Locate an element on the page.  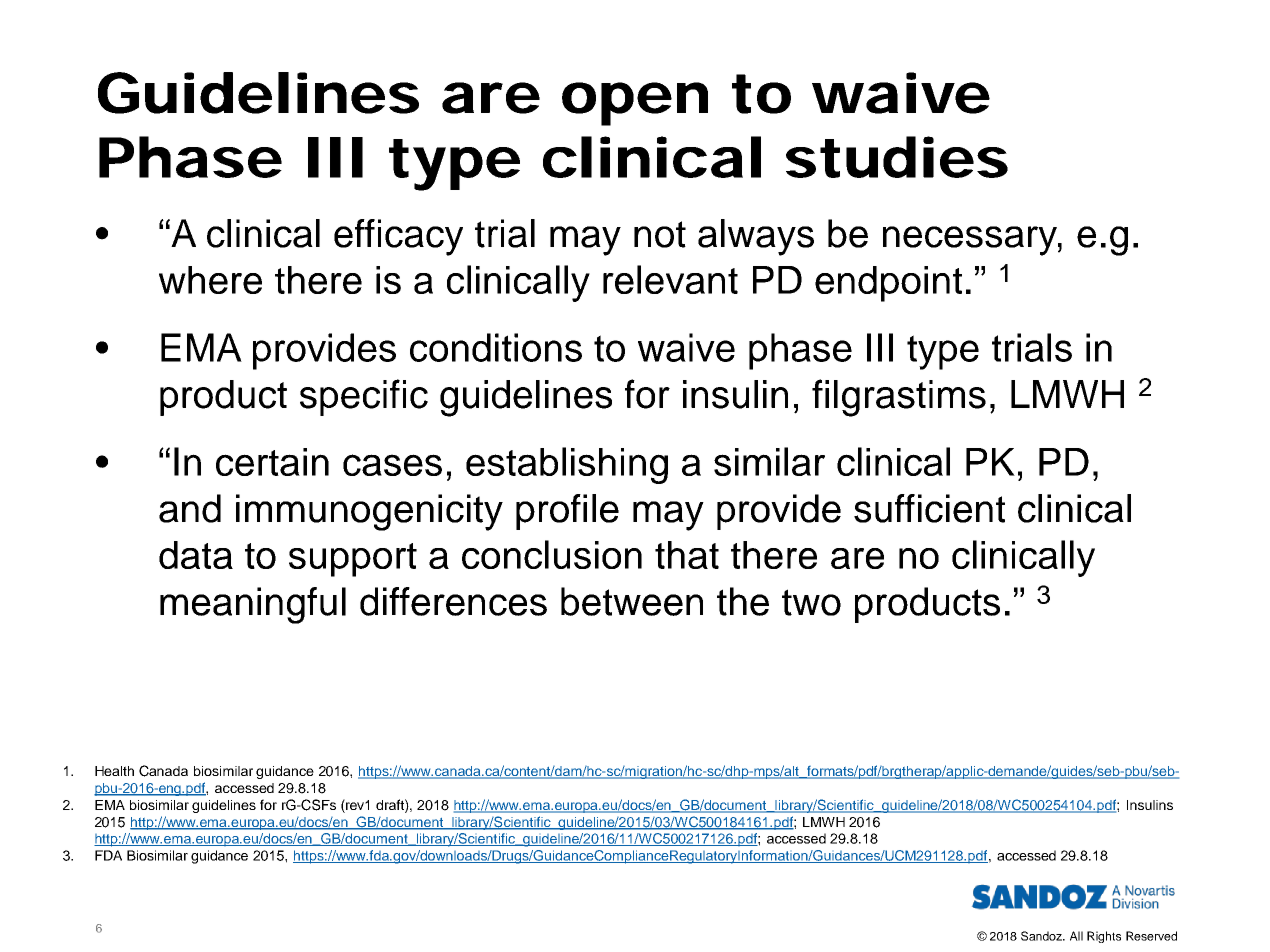
not is located at coordinates (660, 234).
